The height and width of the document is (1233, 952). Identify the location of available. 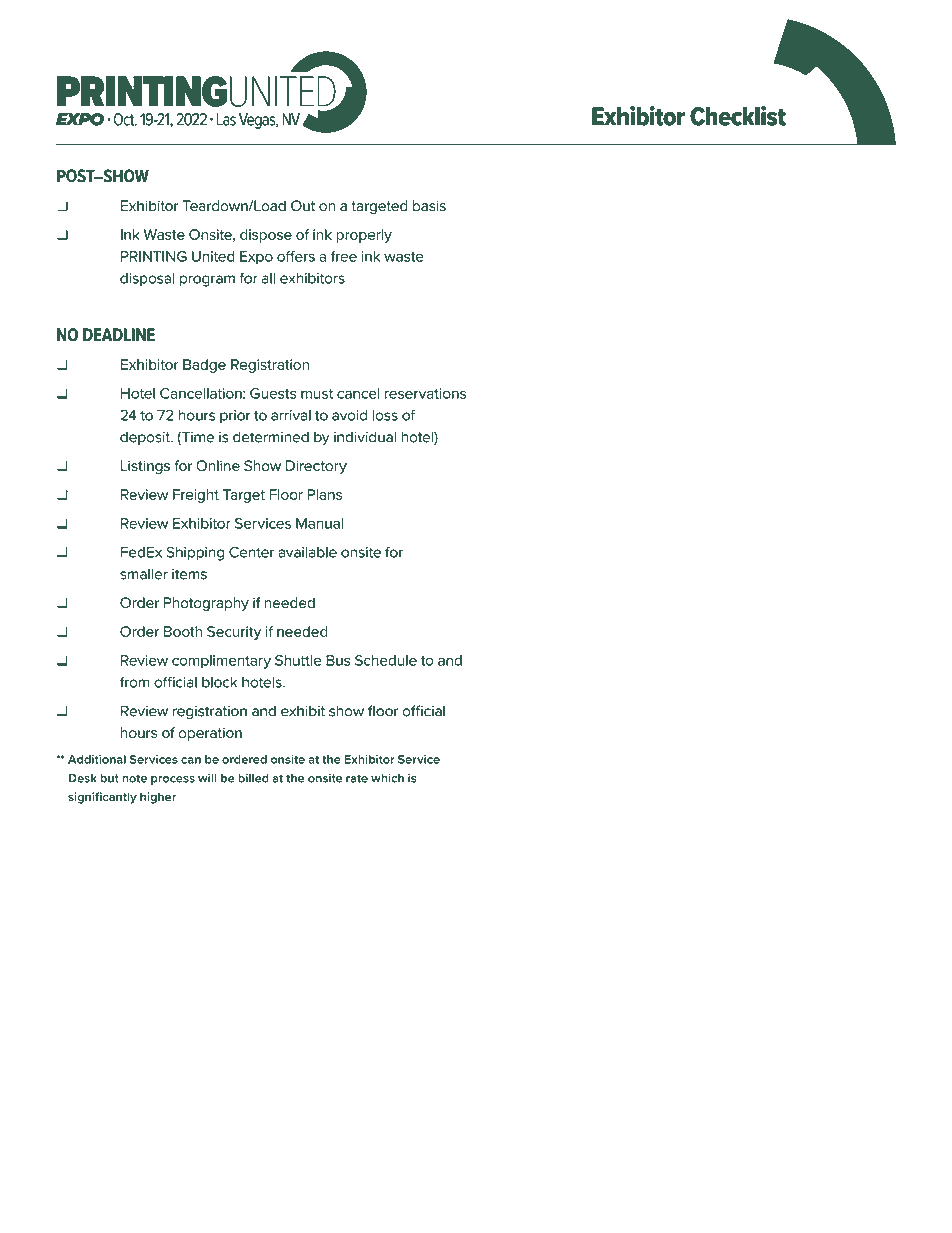
(307, 552).
